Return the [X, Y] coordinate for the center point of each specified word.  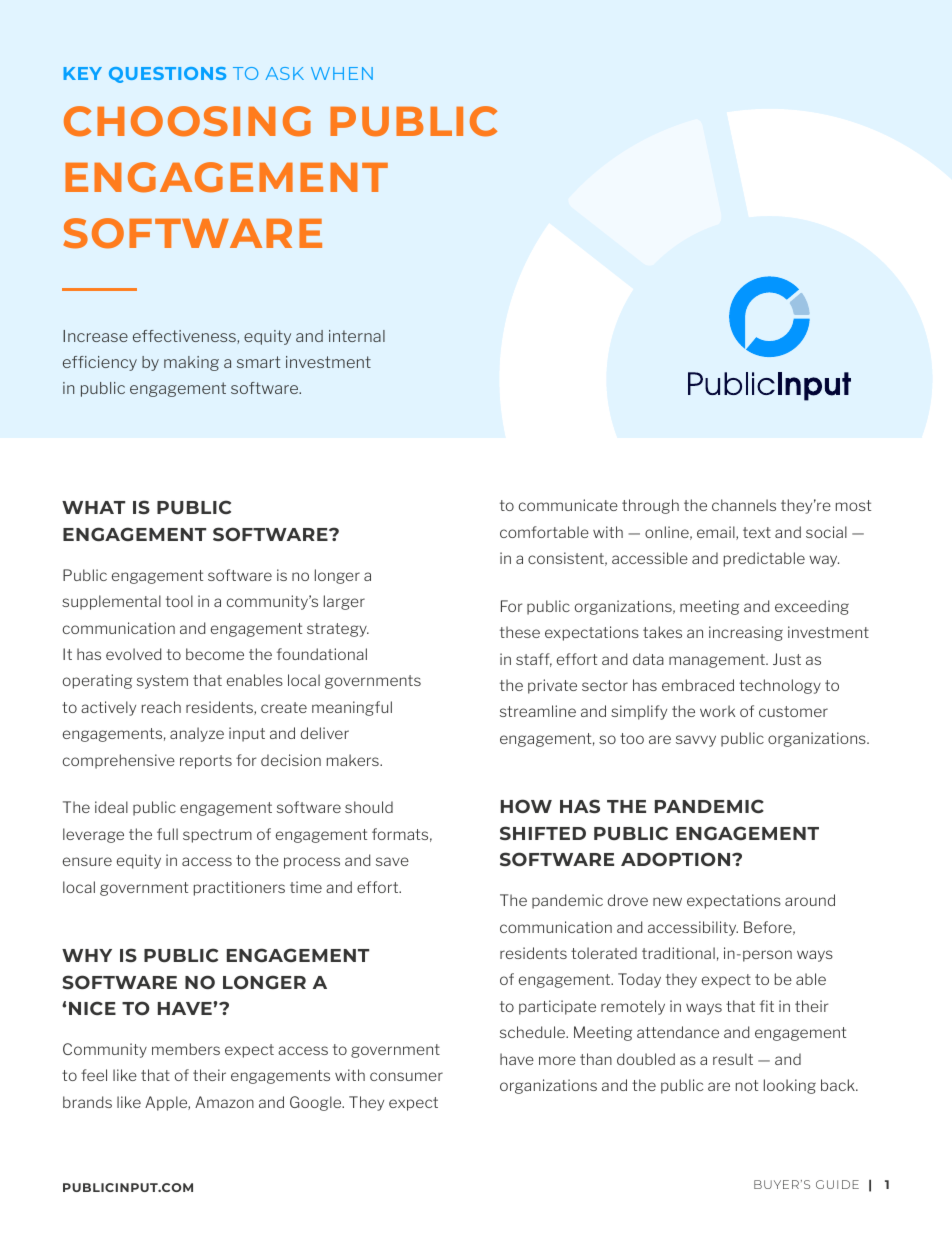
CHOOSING [187, 121]
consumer [406, 1076]
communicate [568, 505]
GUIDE [837, 1184]
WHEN [342, 73]
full [167, 834]
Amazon [224, 1102]
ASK [284, 73]
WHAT [93, 507]
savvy [696, 741]
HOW [526, 806]
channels [744, 505]
